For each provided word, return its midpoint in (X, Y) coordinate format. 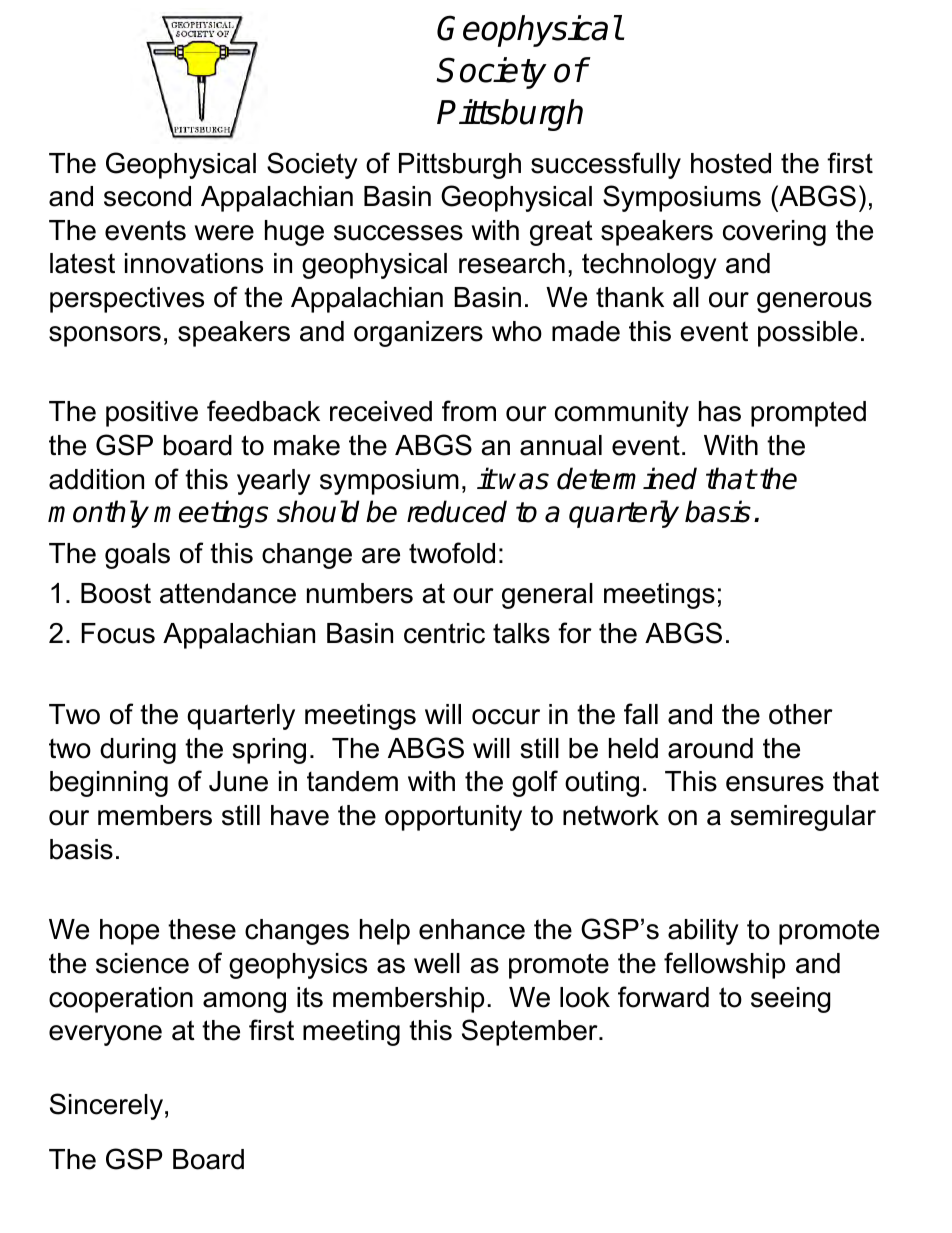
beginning (109, 784)
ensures (775, 784)
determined (627, 478)
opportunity (453, 818)
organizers (418, 334)
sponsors (105, 336)
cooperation (121, 1000)
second (147, 196)
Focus (118, 633)
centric (444, 633)
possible (808, 334)
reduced (457, 511)
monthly (98, 514)
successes (398, 233)
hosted (731, 163)
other (801, 714)
